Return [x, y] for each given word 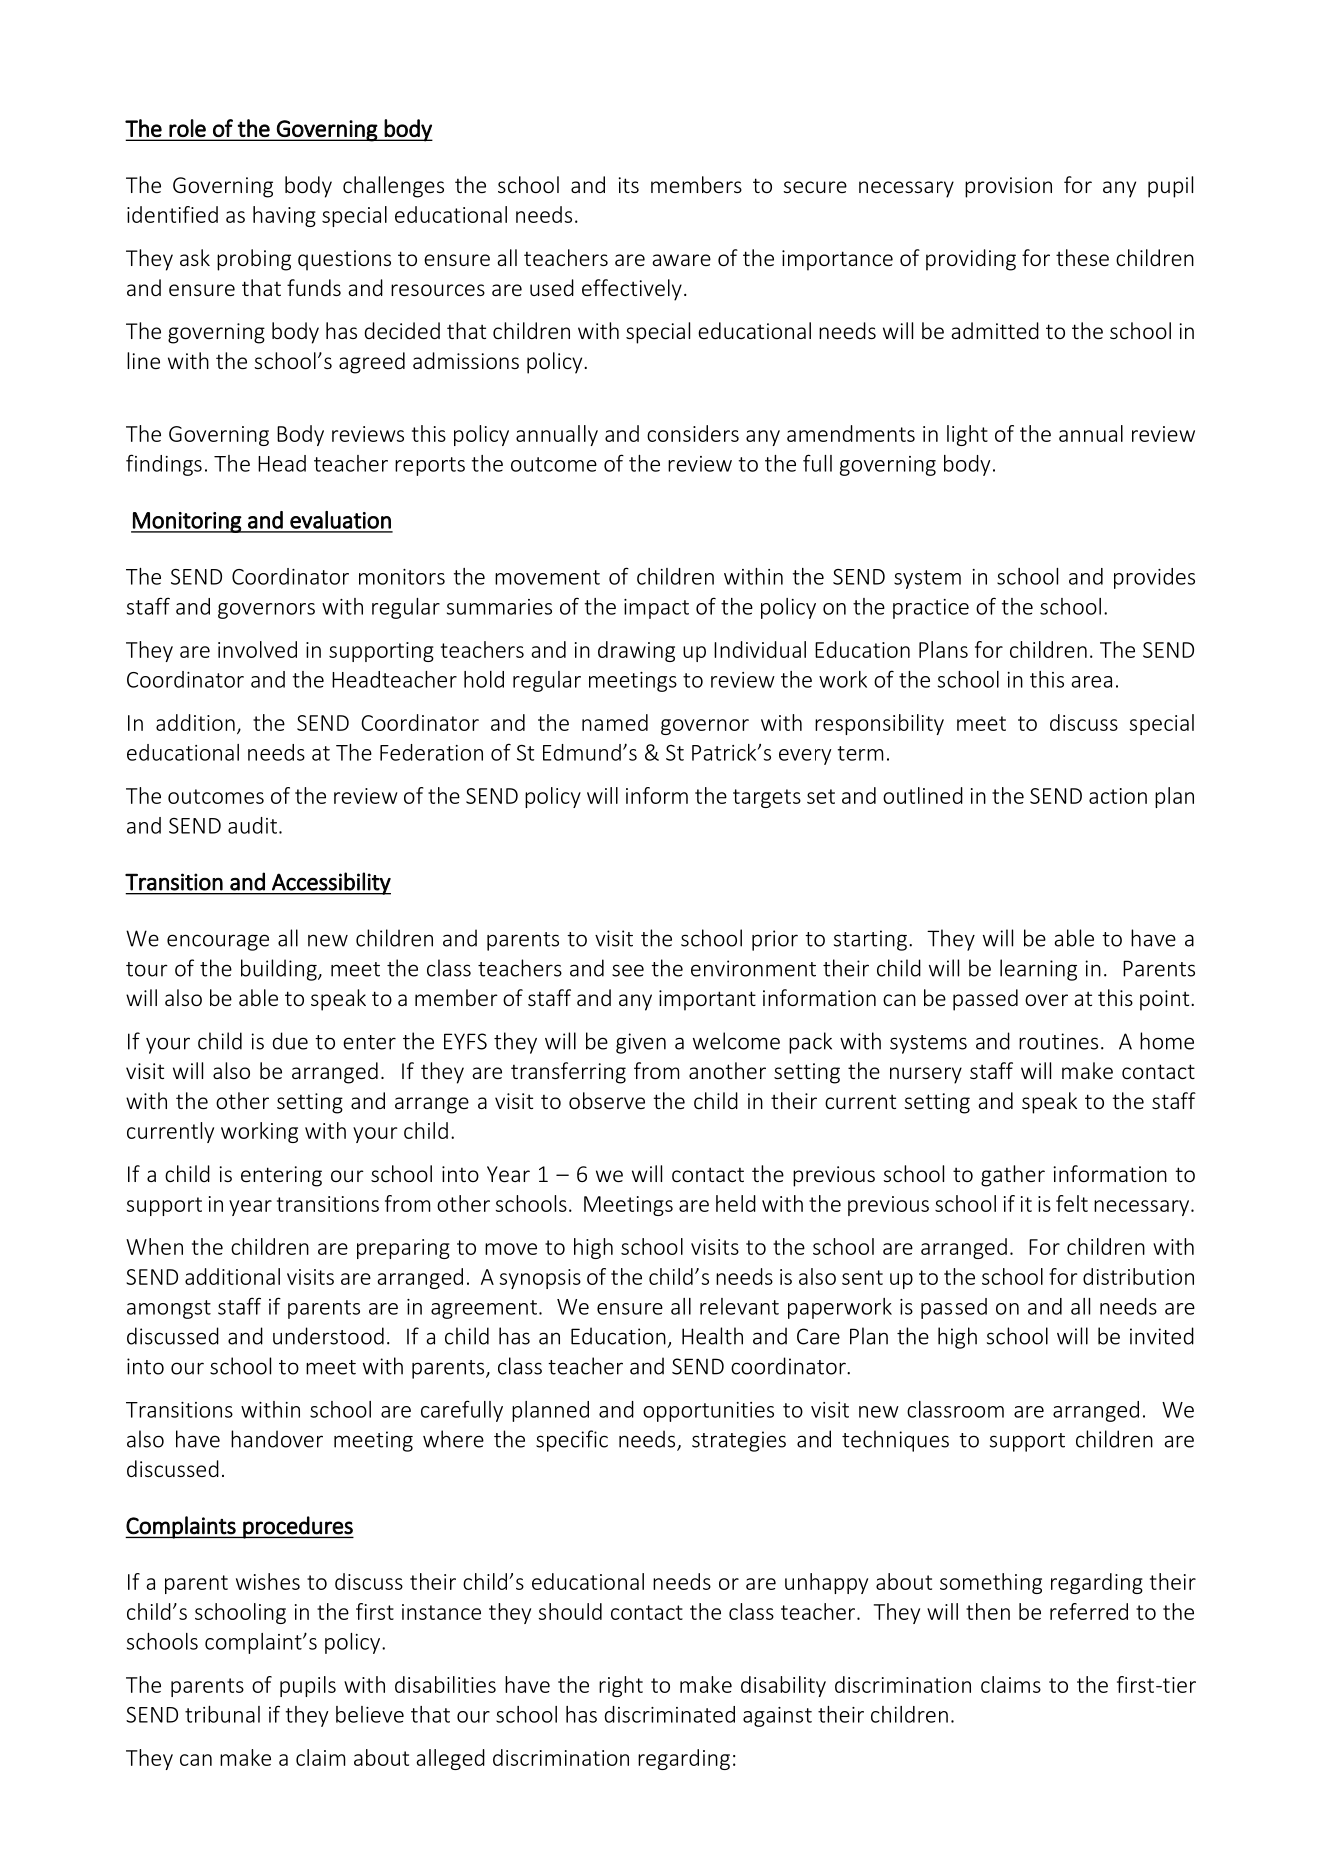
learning [1038, 970]
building [280, 970]
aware [682, 260]
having [284, 216]
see [628, 970]
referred [1089, 1611]
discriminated [669, 1714]
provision [1008, 187]
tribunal [222, 1714]
